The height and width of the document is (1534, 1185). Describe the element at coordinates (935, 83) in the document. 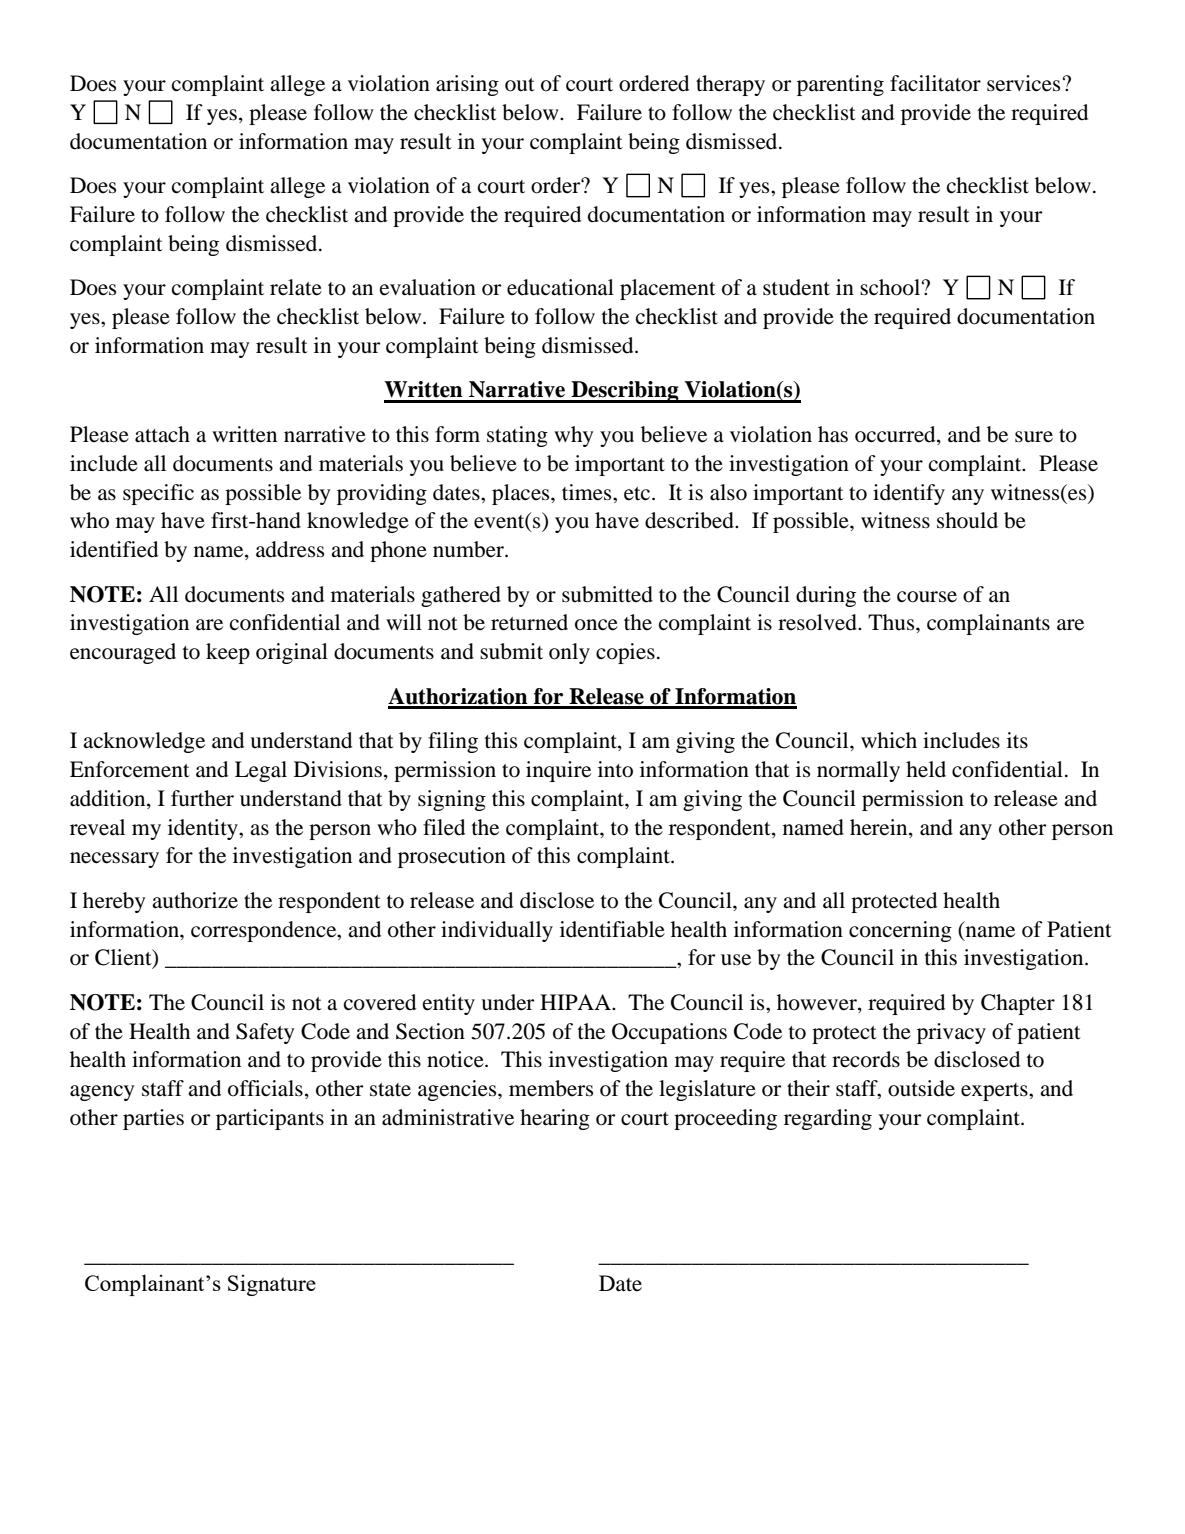

I see `facilitator` at that location.
